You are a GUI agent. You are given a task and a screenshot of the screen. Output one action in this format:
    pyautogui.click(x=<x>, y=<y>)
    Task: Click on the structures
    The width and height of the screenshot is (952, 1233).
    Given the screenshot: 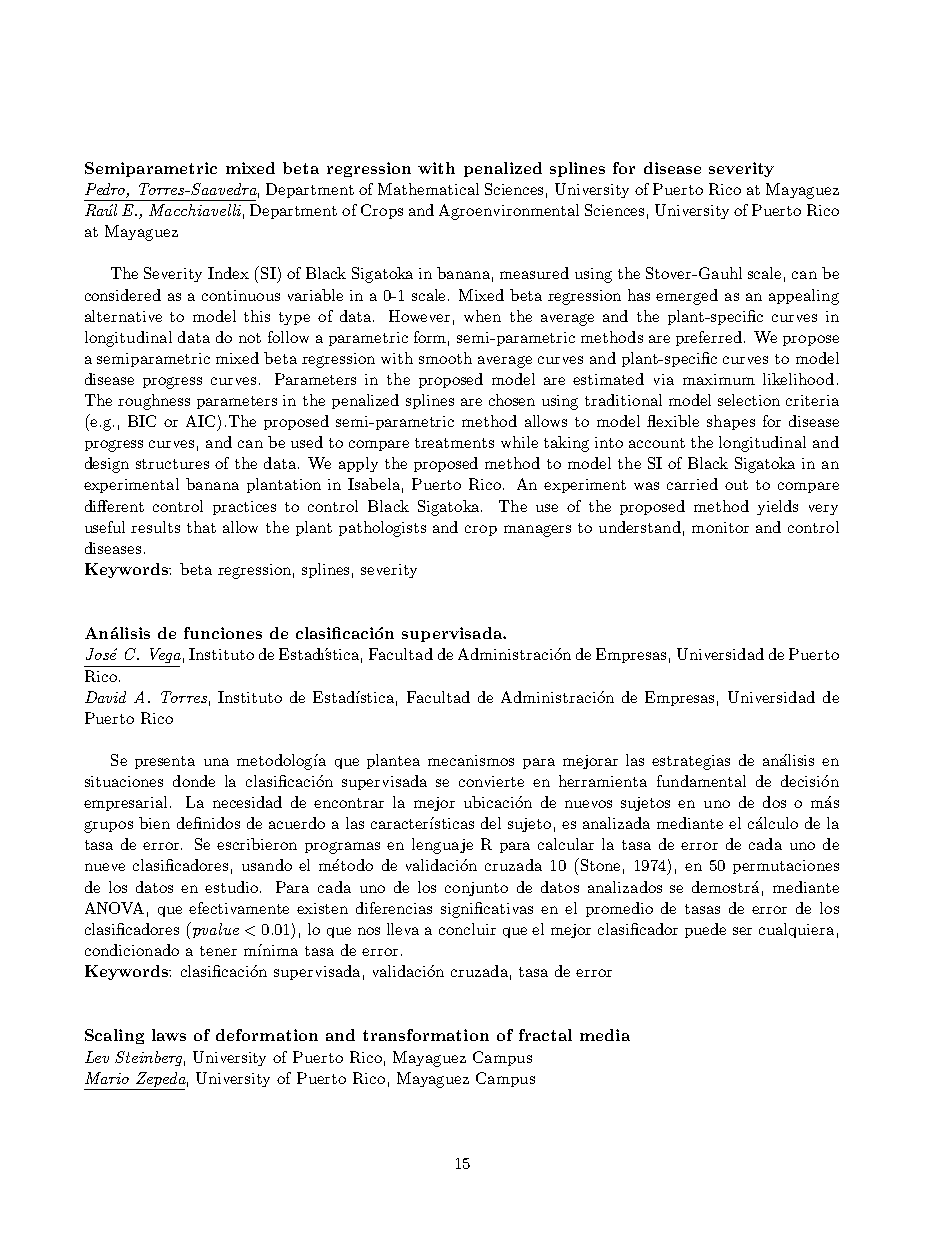 What is the action you would take?
    pyautogui.click(x=172, y=464)
